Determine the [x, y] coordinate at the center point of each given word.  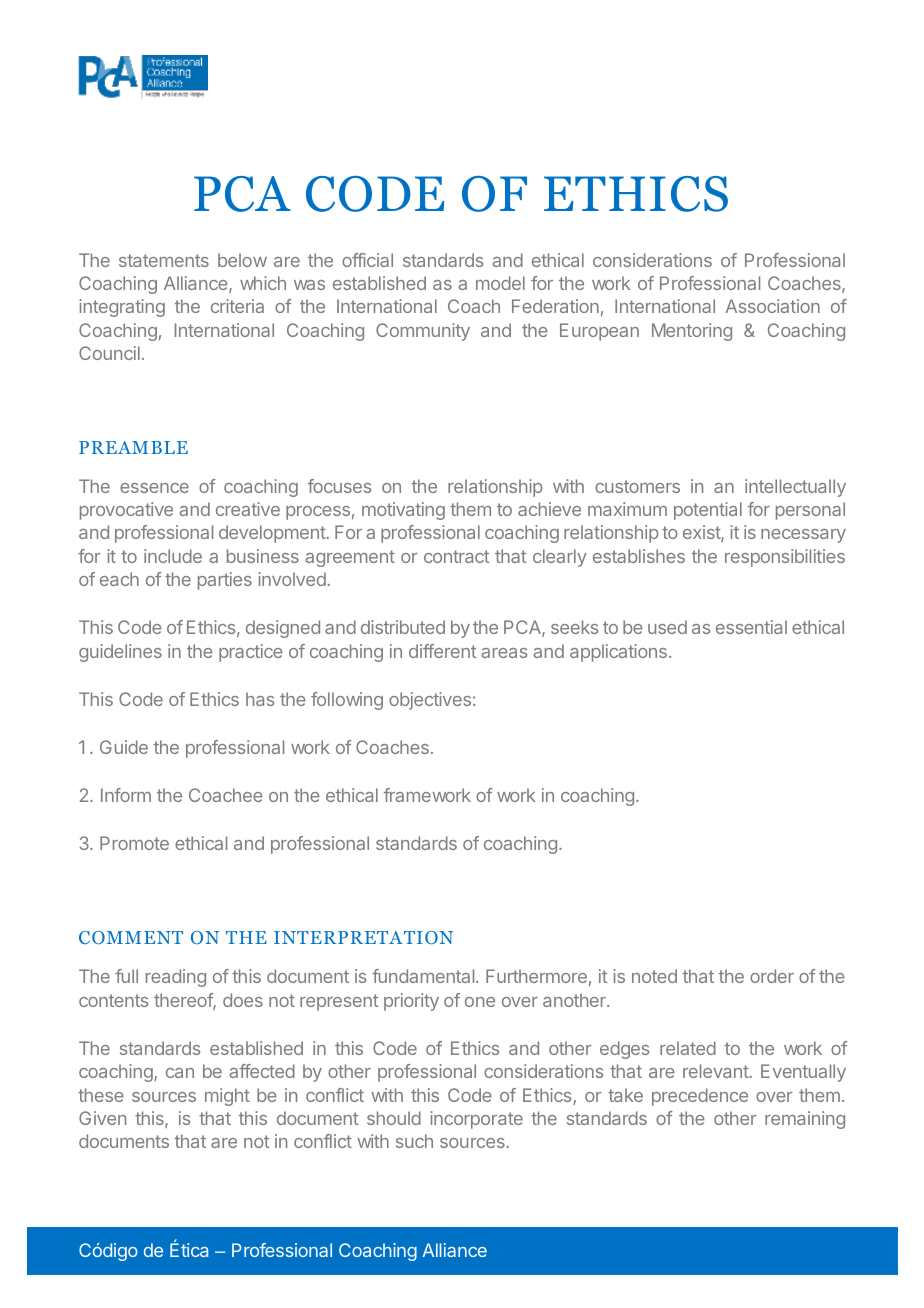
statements [164, 260]
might [227, 1097]
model [500, 283]
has [260, 699]
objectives [430, 701]
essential [751, 627]
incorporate [476, 1120]
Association [773, 306]
